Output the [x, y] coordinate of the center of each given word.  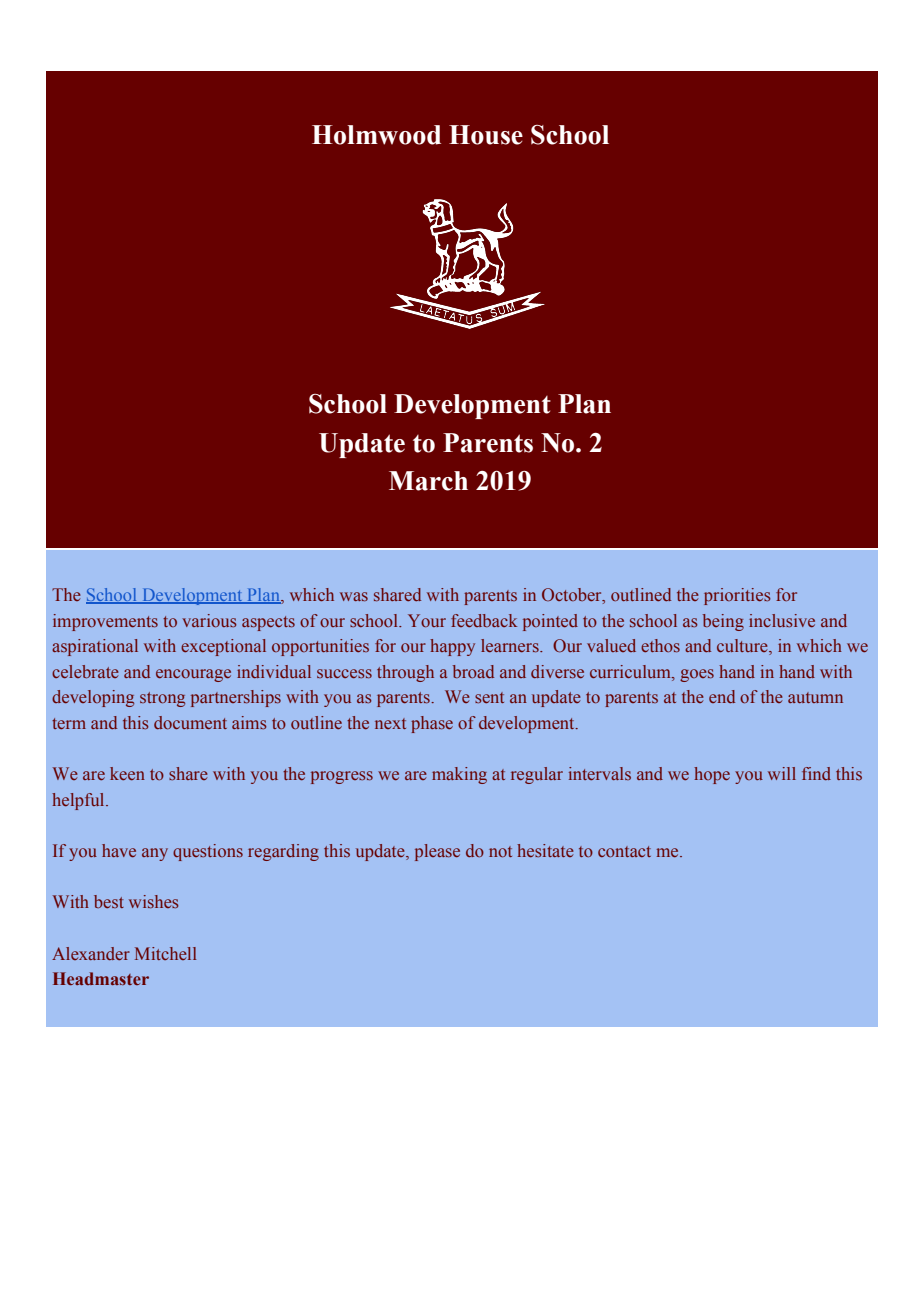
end [722, 696]
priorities [737, 596]
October [573, 596]
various [209, 620]
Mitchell [165, 953]
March [428, 481]
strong [162, 699]
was [354, 597]
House [486, 135]
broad [473, 671]
